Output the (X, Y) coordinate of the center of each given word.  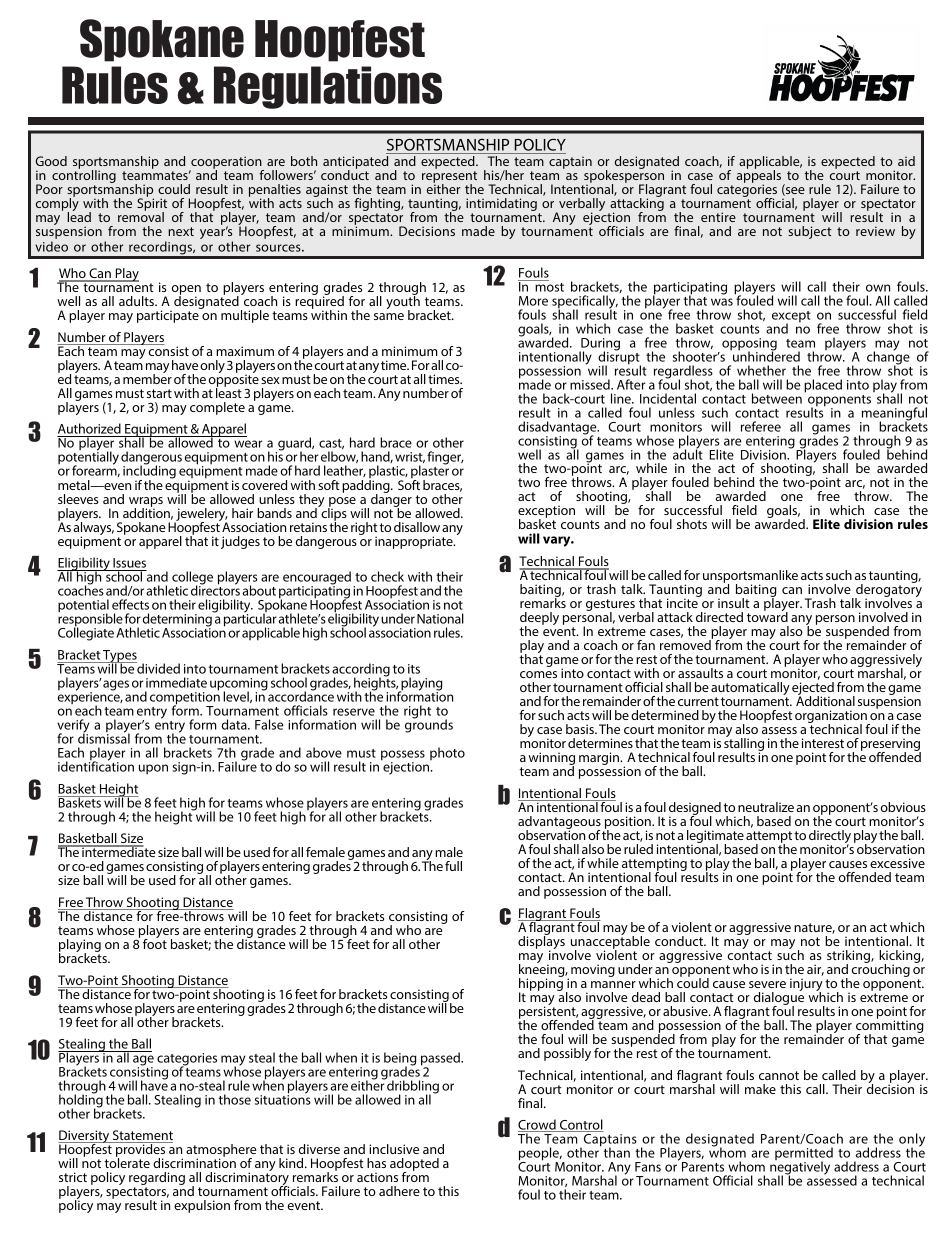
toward (767, 616)
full (453, 866)
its (414, 669)
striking (849, 958)
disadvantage (558, 429)
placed (823, 386)
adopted (414, 1165)
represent (449, 178)
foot (155, 943)
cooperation (226, 163)
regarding (157, 1180)
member (147, 378)
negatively (800, 1168)
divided (157, 668)
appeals (759, 176)
